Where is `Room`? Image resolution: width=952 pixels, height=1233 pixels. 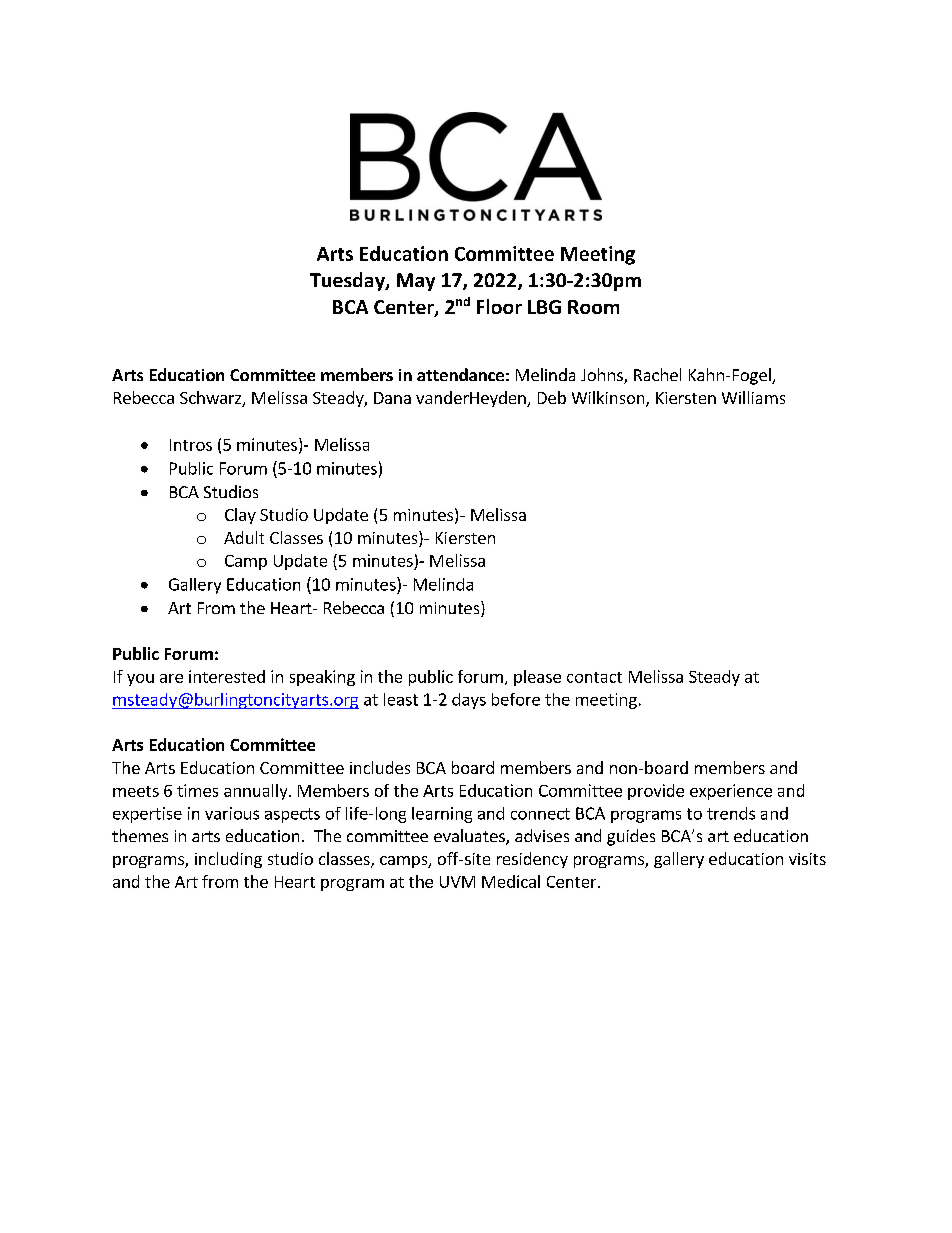 Room is located at coordinates (593, 307).
